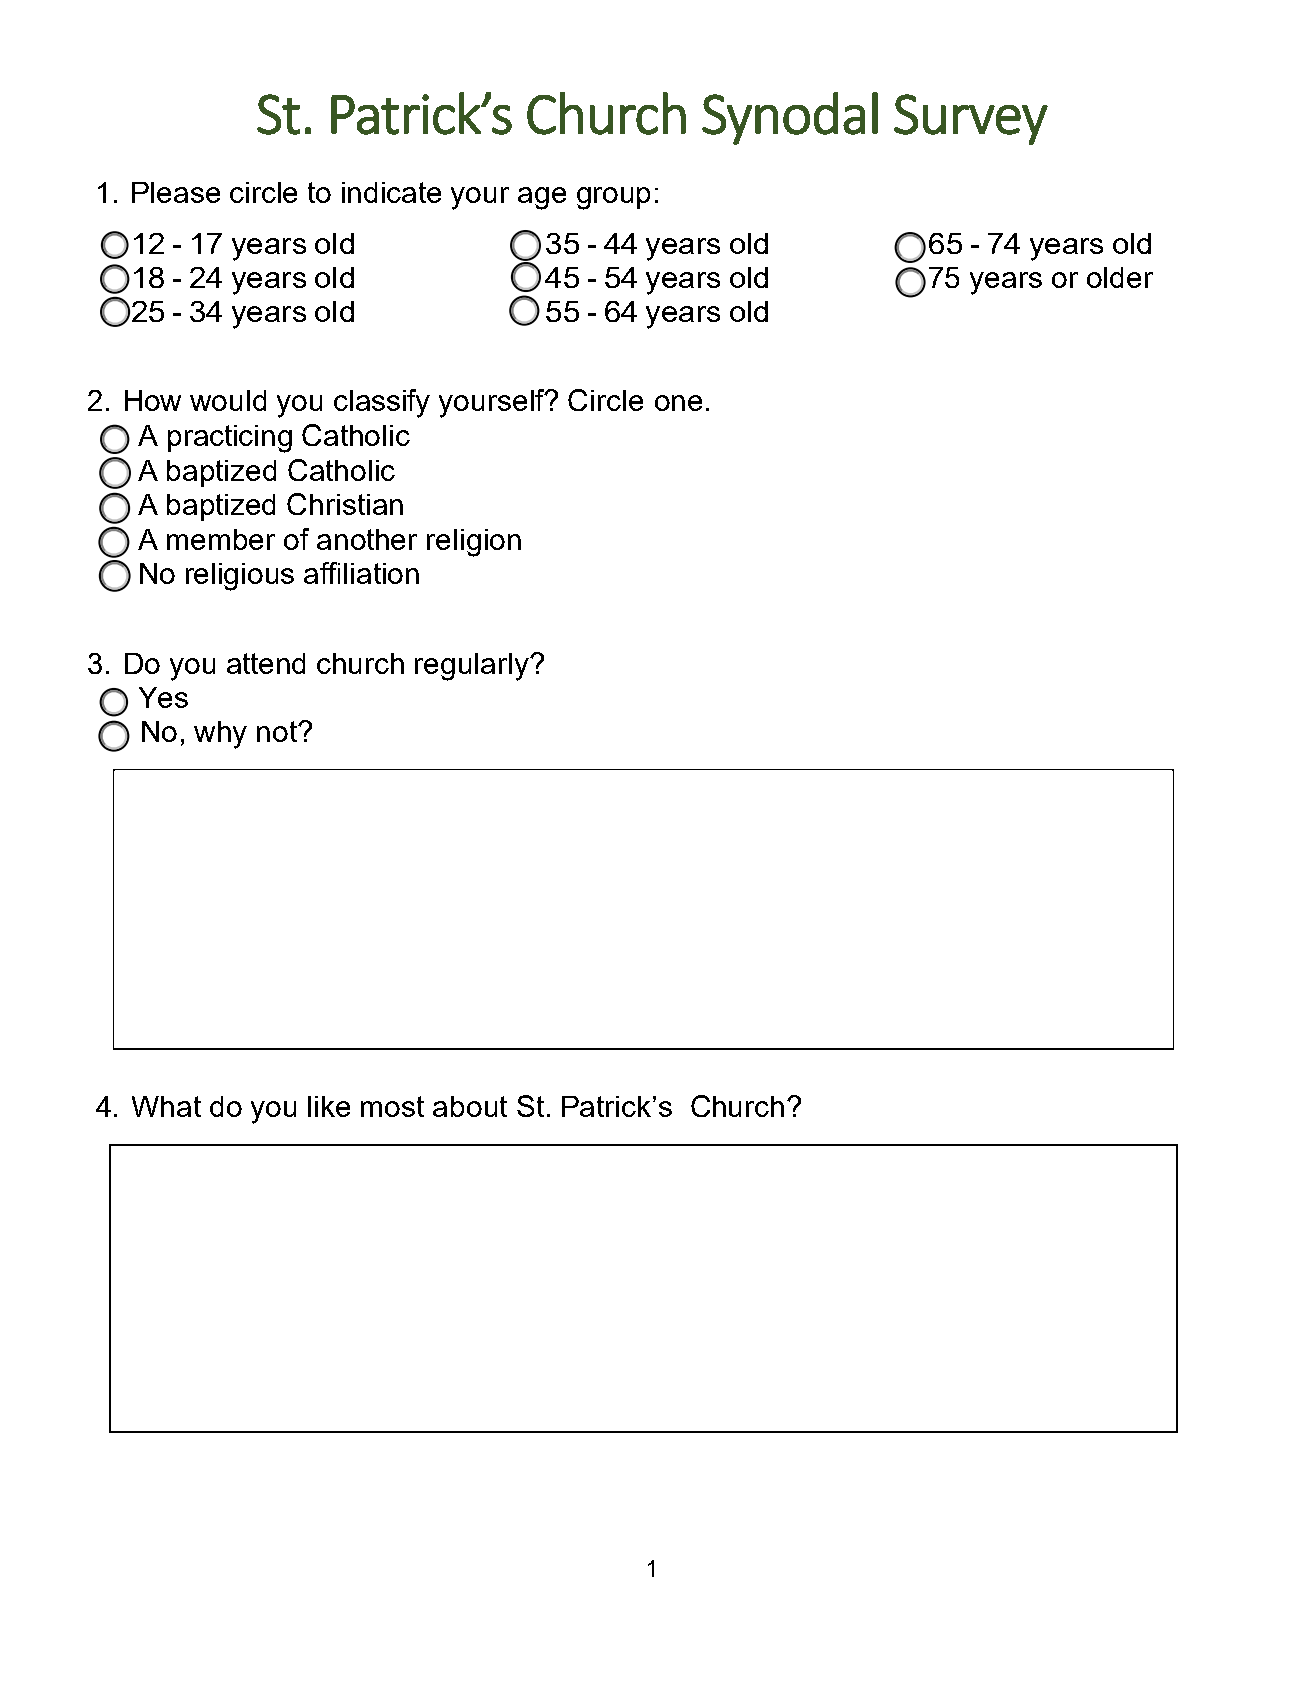 This document has height=1686, width=1303. What do you see at coordinates (266, 663) in the document?
I see `attend` at bounding box center [266, 663].
